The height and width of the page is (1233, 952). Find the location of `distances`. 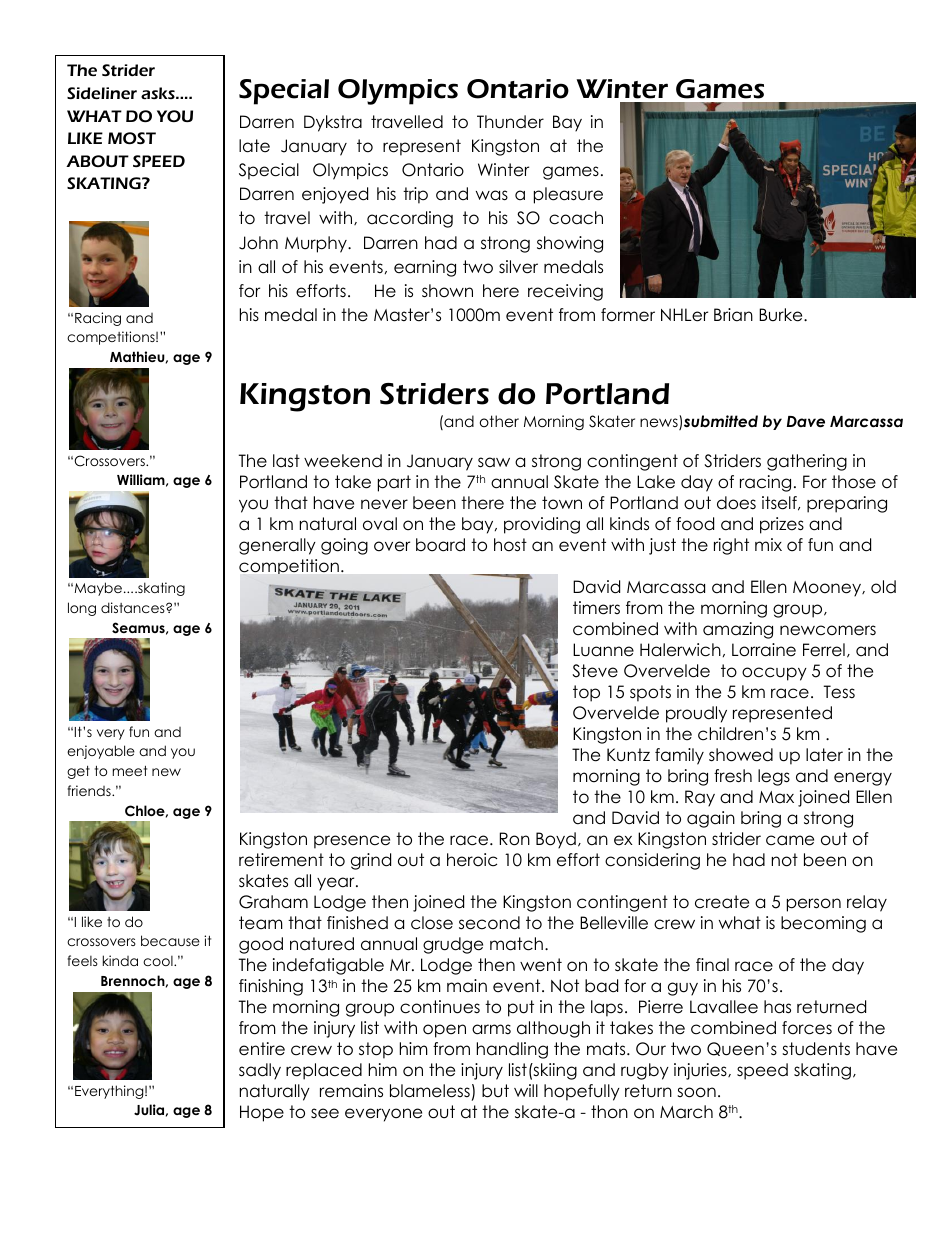

distances is located at coordinates (134, 607).
